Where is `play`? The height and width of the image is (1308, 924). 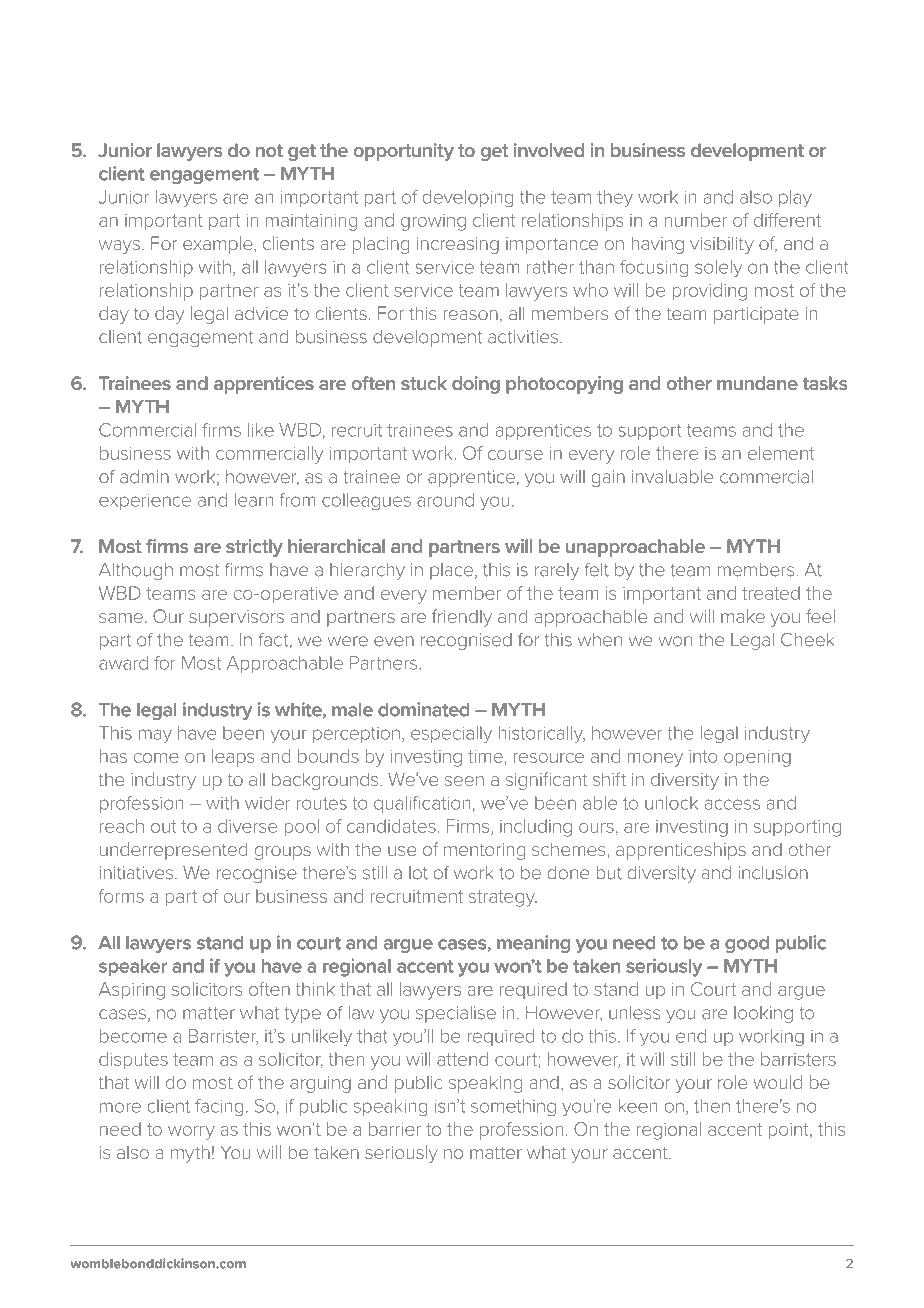 play is located at coordinates (795, 199).
